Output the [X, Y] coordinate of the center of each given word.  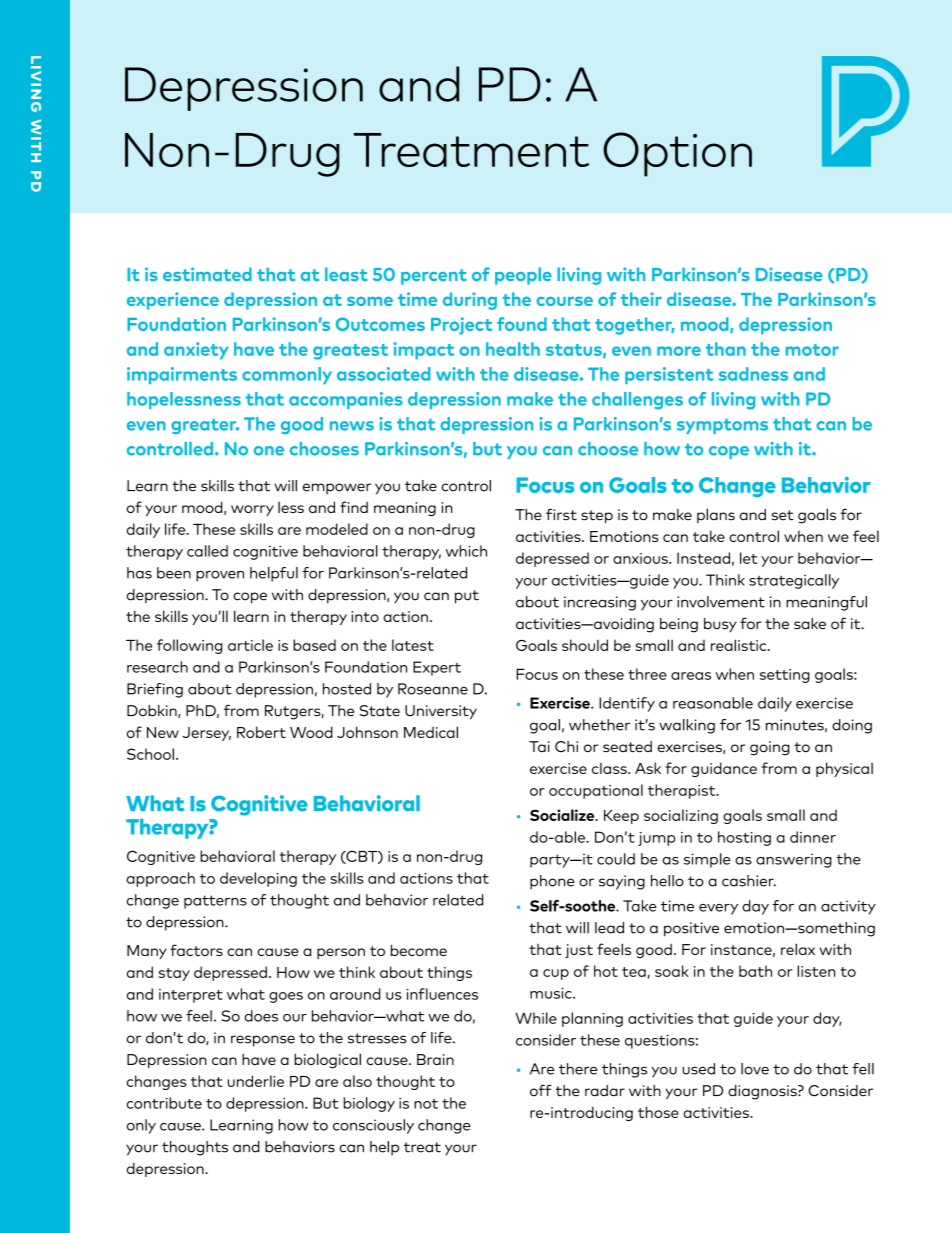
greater [205, 426]
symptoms [722, 426]
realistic [740, 645]
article [250, 645]
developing [258, 879]
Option [677, 154]
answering [794, 860]
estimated [207, 274]
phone [552, 882]
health [513, 349]
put [467, 597]
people [523, 276]
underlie [256, 1081]
